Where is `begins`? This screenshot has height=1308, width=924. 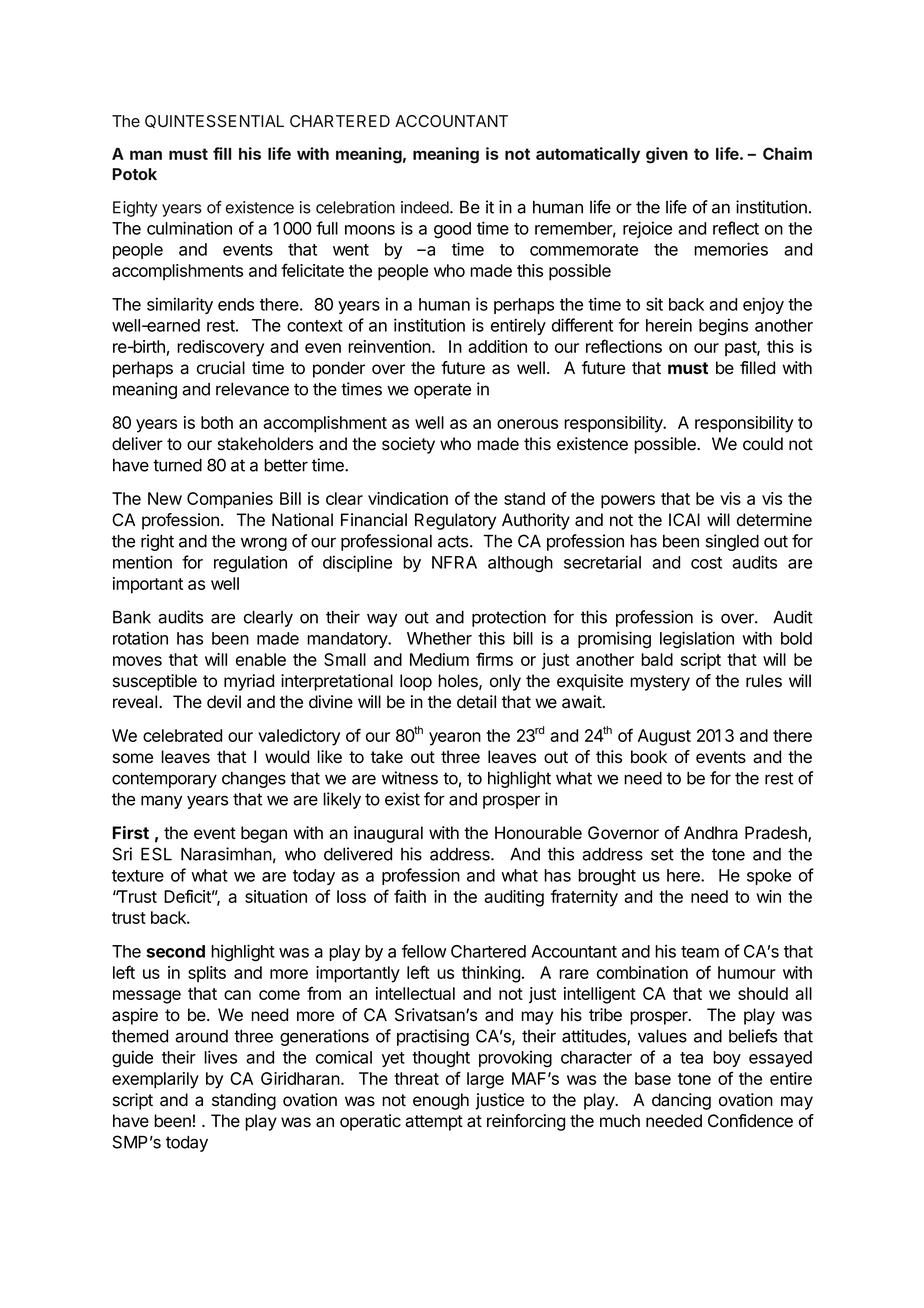 begins is located at coordinates (723, 327).
